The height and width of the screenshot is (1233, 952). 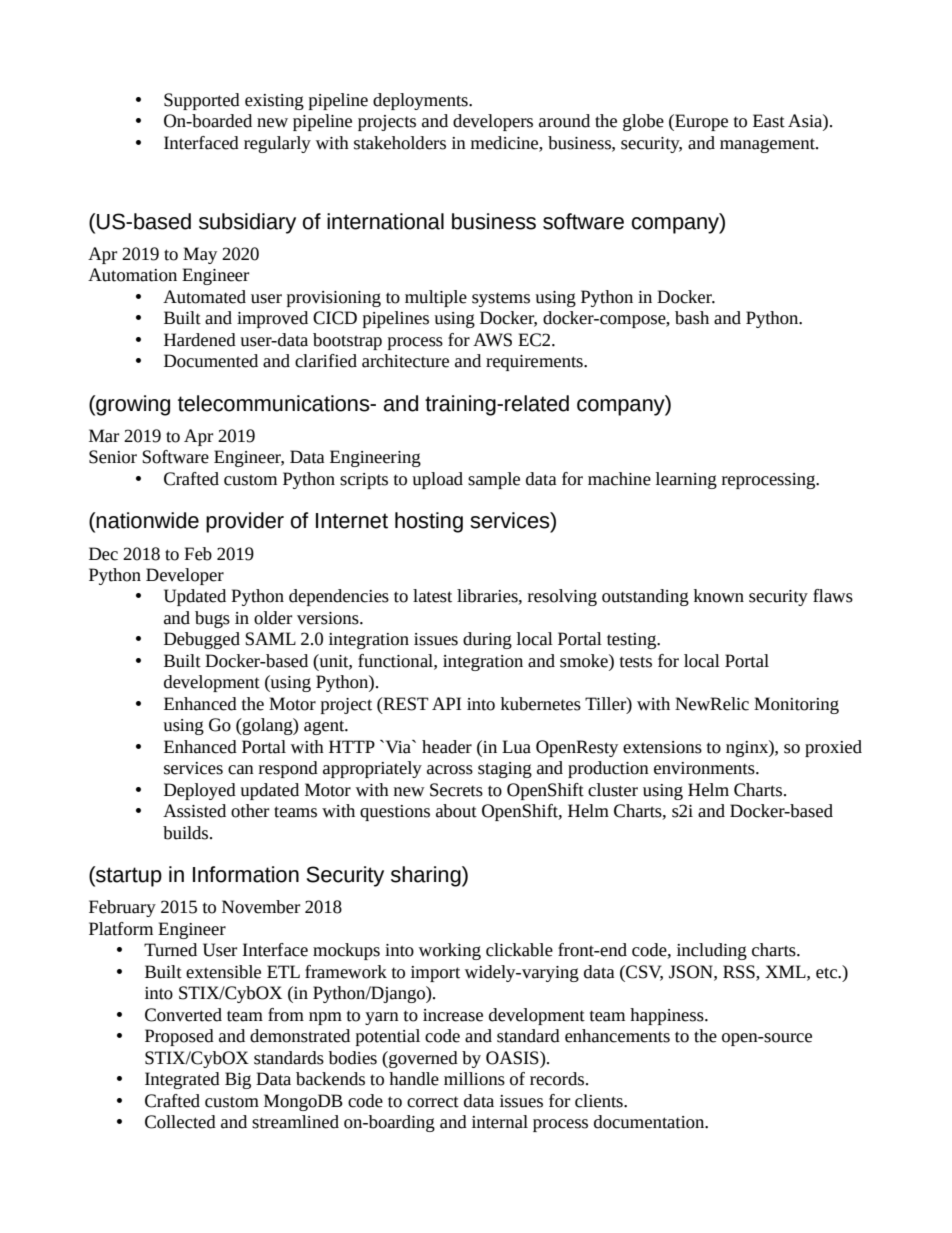 I want to click on sample, so click(x=494, y=480).
